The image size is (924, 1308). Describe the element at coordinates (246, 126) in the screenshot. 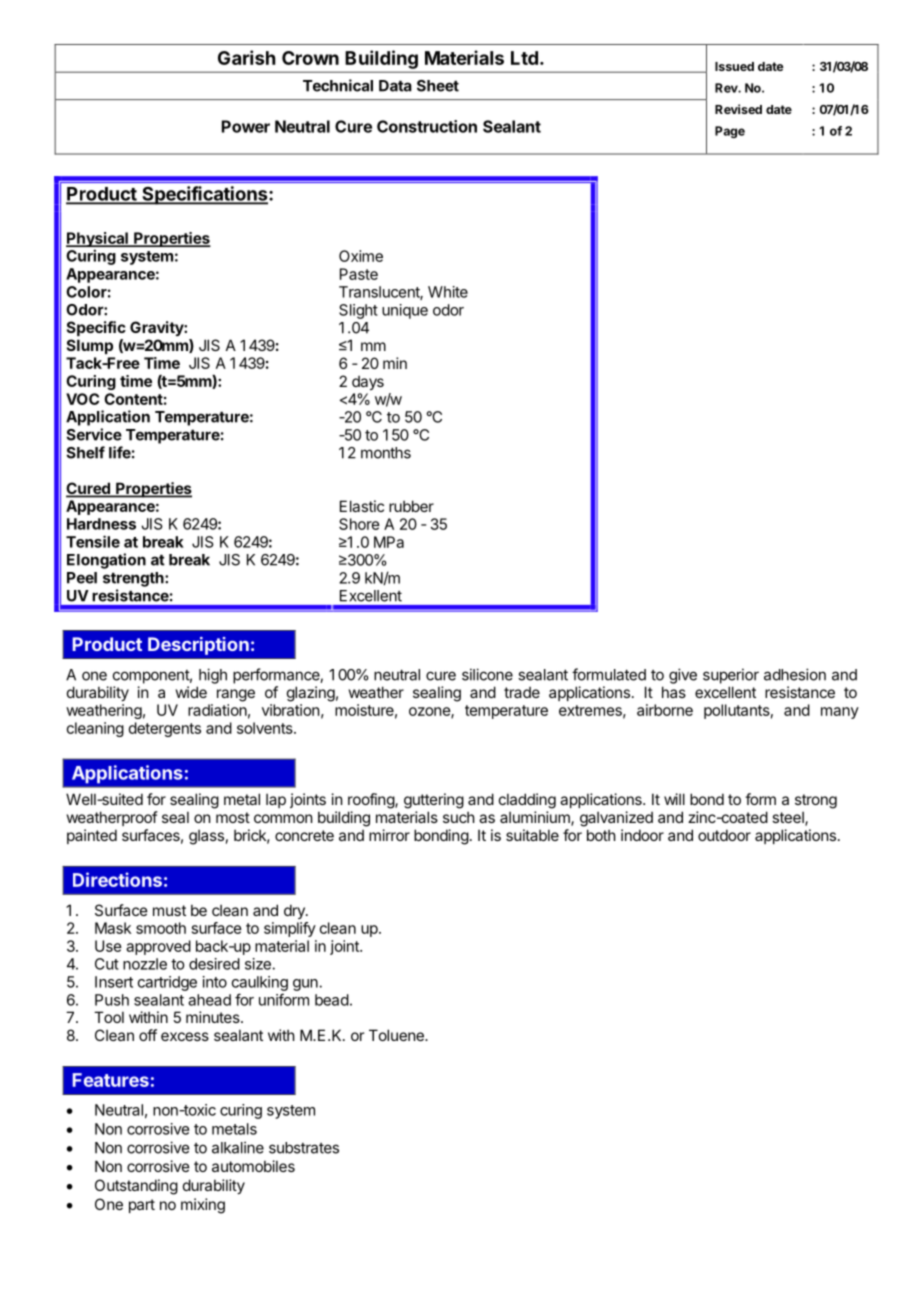

I see `Power` at that location.
